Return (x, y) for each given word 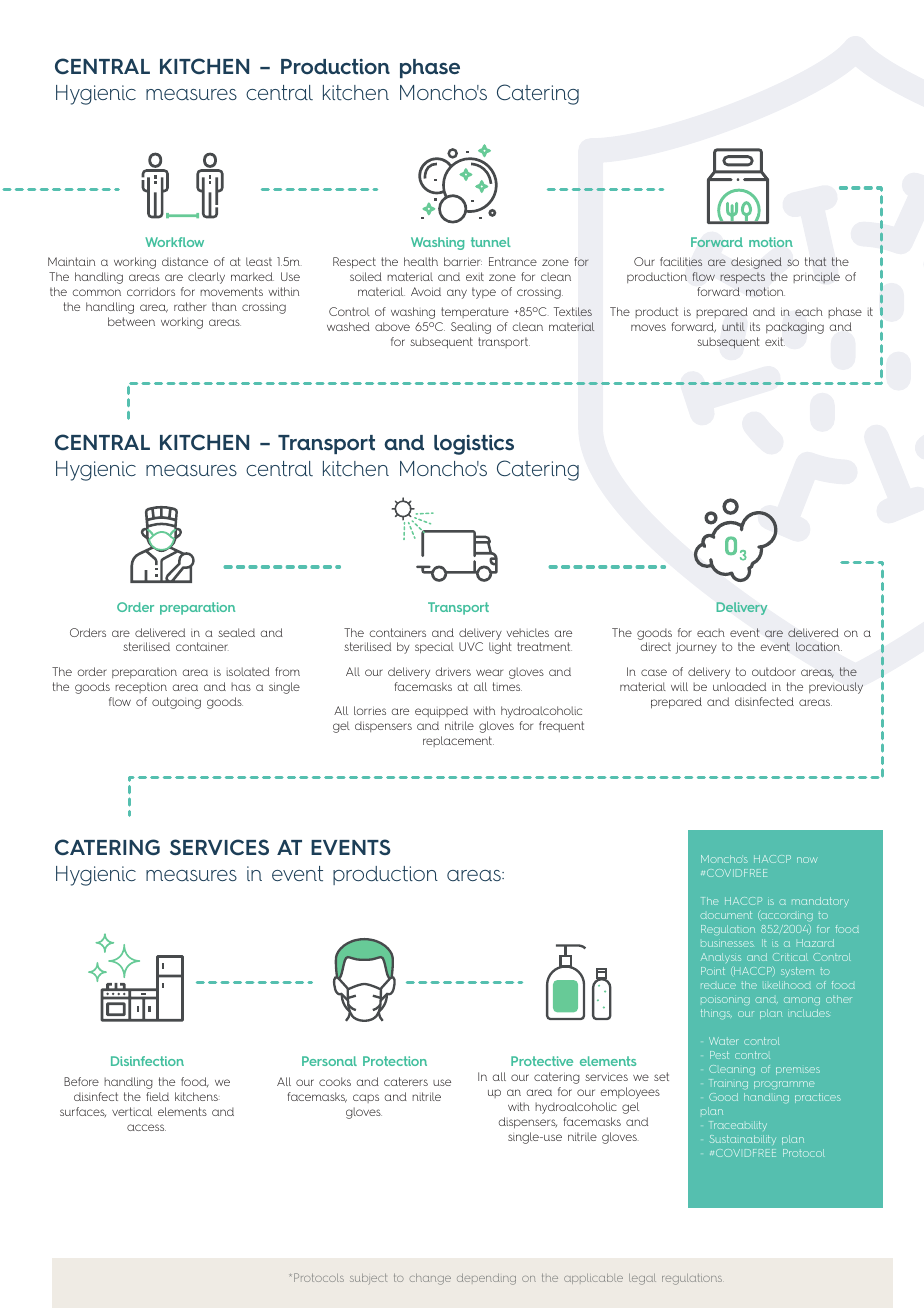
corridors (151, 291)
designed (756, 263)
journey (696, 648)
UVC (471, 646)
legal (642, 1279)
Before (81, 1081)
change (430, 1279)
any (457, 294)
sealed (236, 632)
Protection (395, 1061)
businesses (727, 944)
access (146, 1127)
